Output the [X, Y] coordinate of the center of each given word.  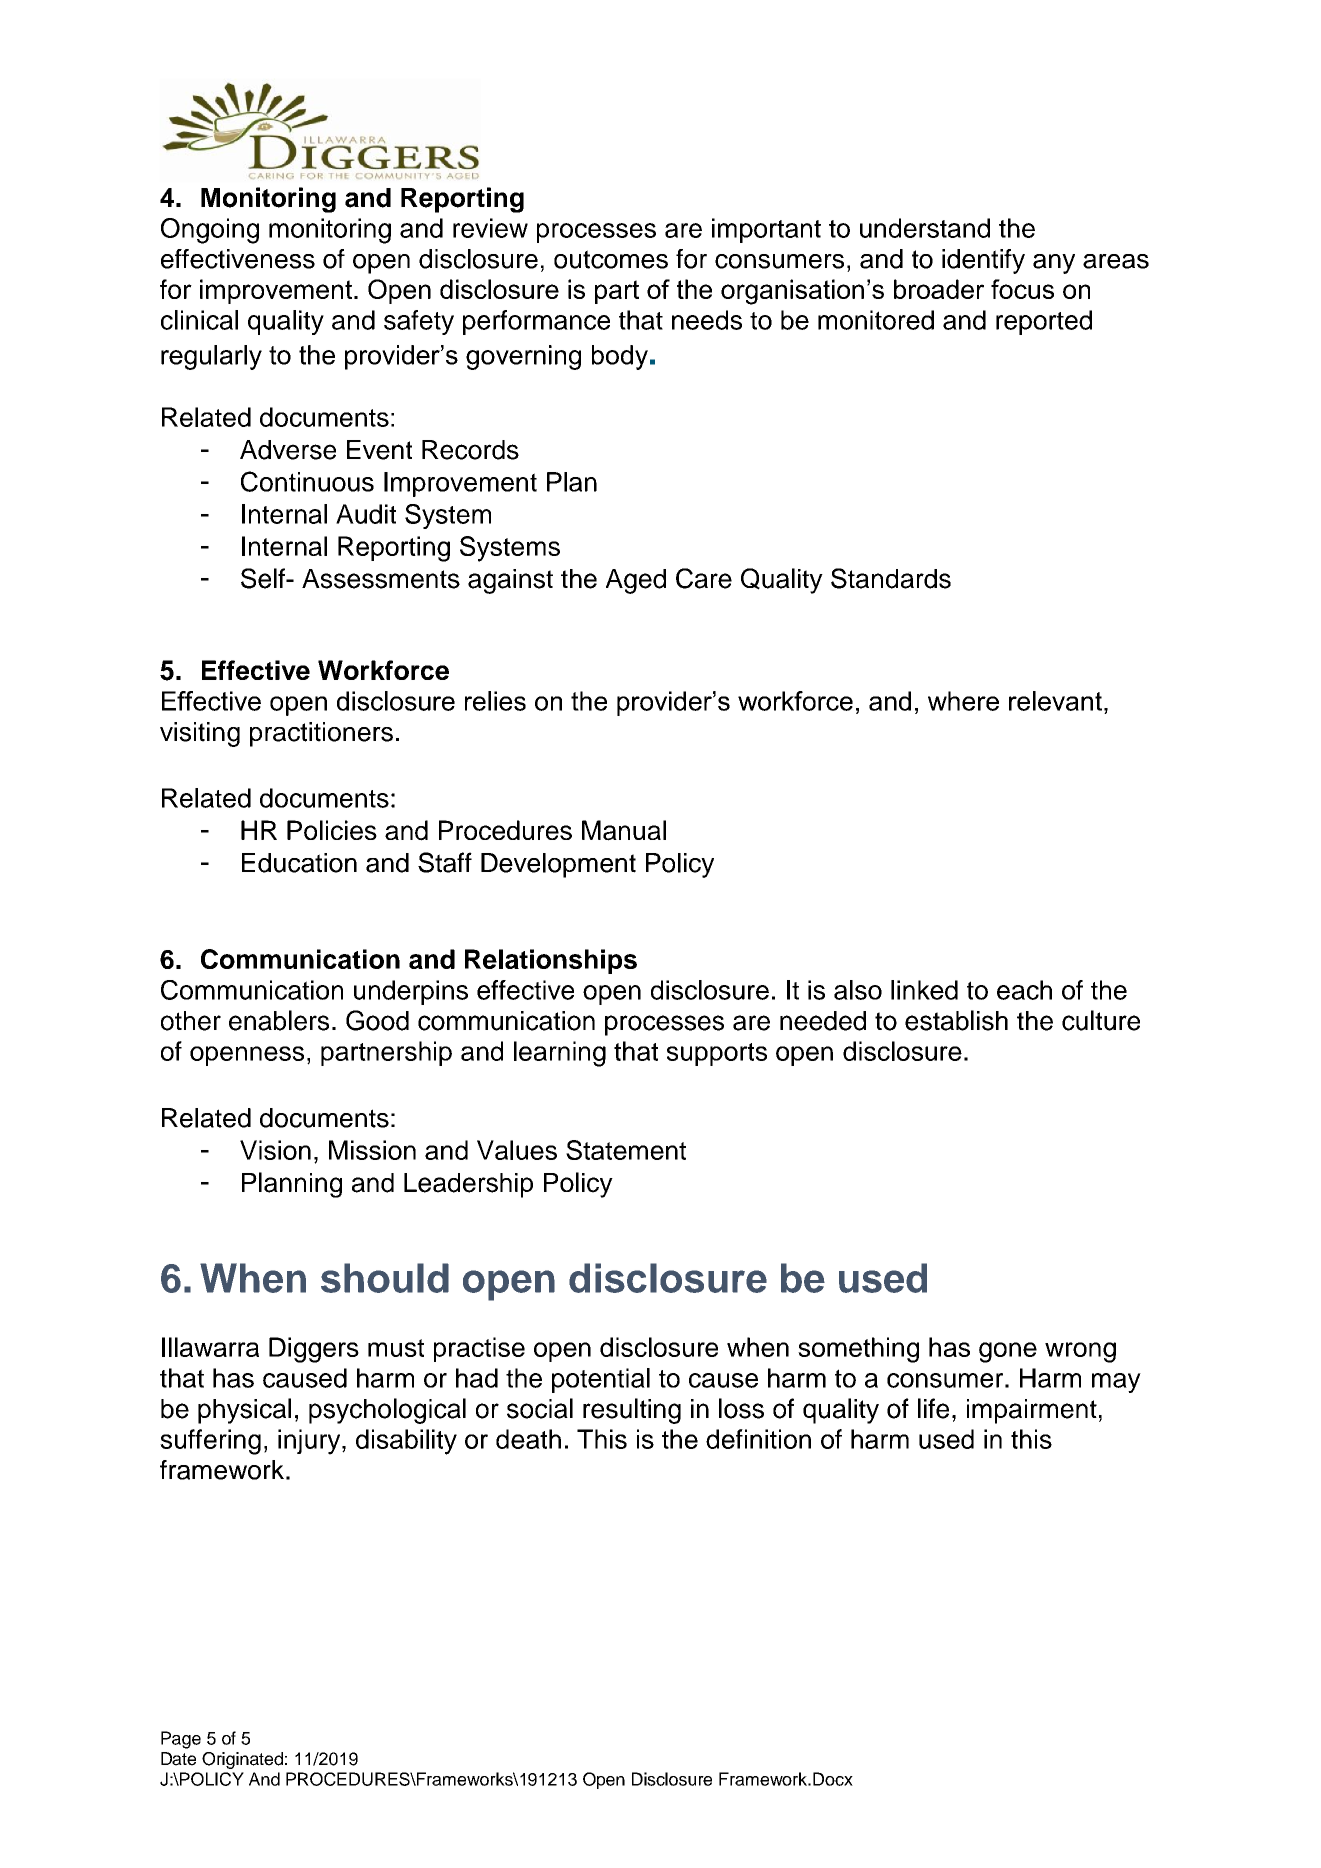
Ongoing [210, 231]
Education [299, 863]
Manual [624, 830]
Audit [366, 514]
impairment [1032, 1411]
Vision [275, 1150]
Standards [891, 578]
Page [181, 1740]
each [1024, 990]
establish [956, 1020]
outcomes [611, 259]
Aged [636, 581]
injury [310, 1442]
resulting [632, 1411]
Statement [626, 1150]
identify [983, 261]
